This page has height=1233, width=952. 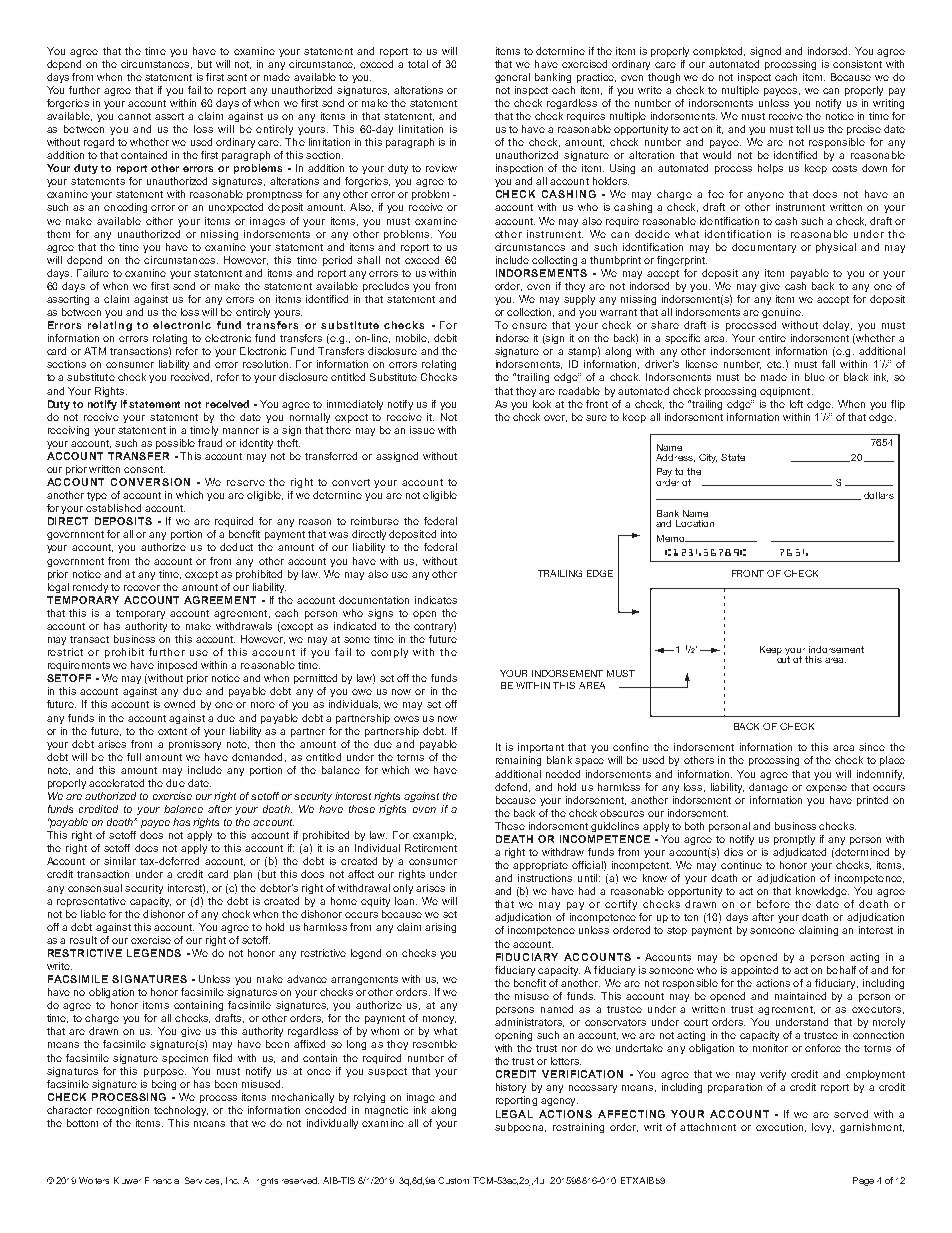 What do you see at coordinates (127, 1180) in the page?
I see `Kluwer` at bounding box center [127, 1180].
